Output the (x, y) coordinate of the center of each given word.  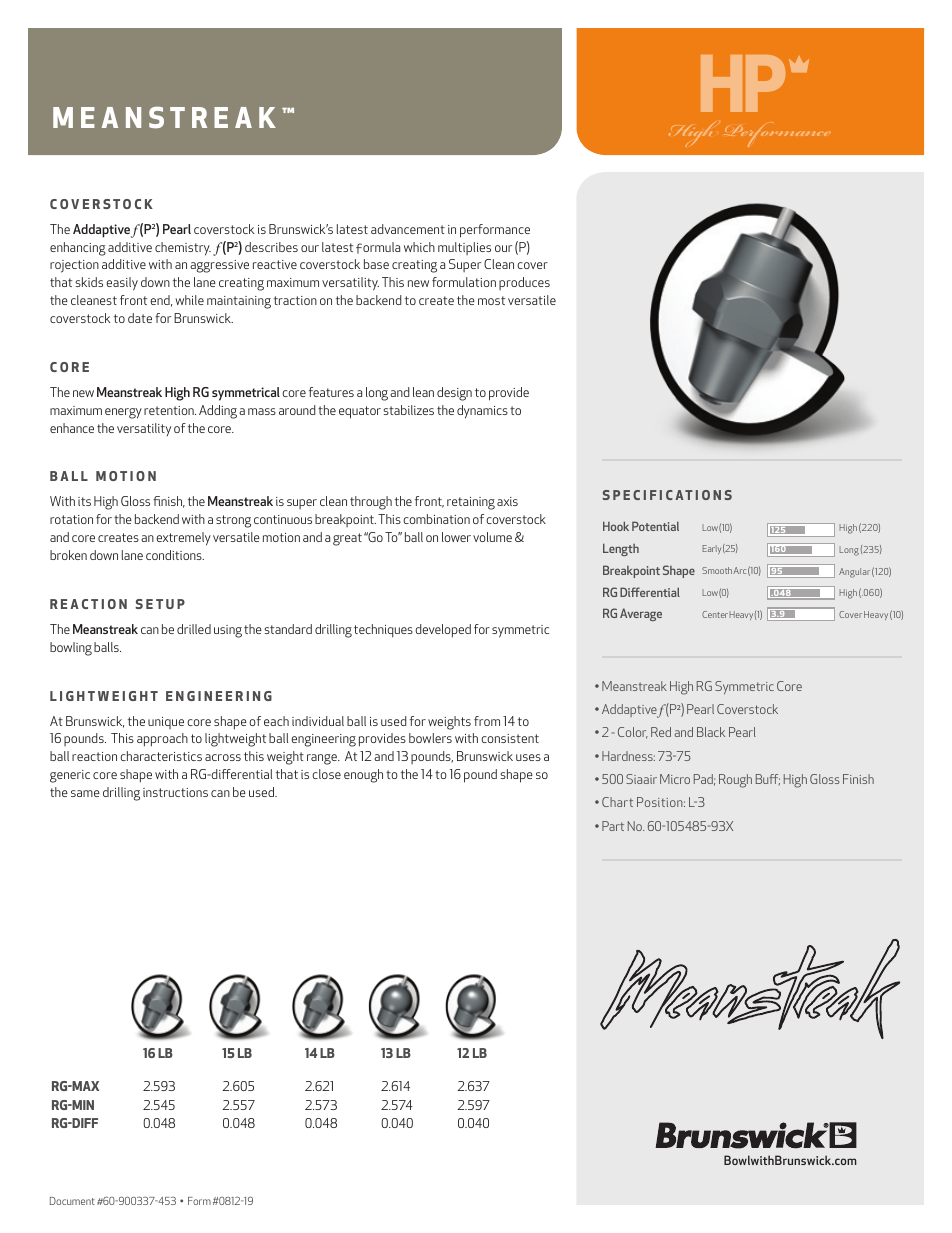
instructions (175, 792)
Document (72, 1201)
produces (524, 283)
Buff (768, 779)
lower (456, 537)
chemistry (183, 249)
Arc (739, 570)
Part (613, 826)
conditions (175, 555)
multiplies (464, 248)
